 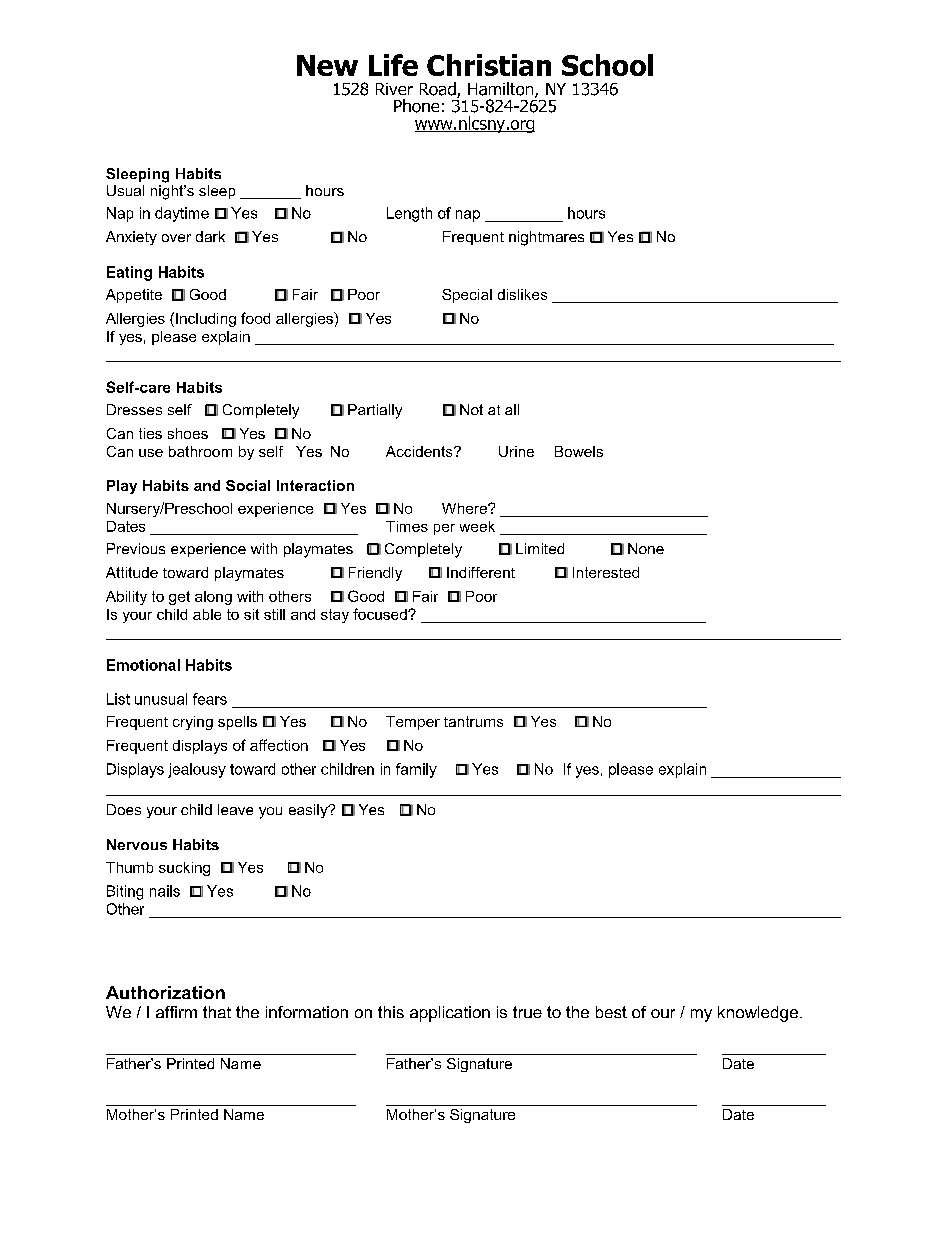 I want to click on shoes, so click(x=188, y=433).
